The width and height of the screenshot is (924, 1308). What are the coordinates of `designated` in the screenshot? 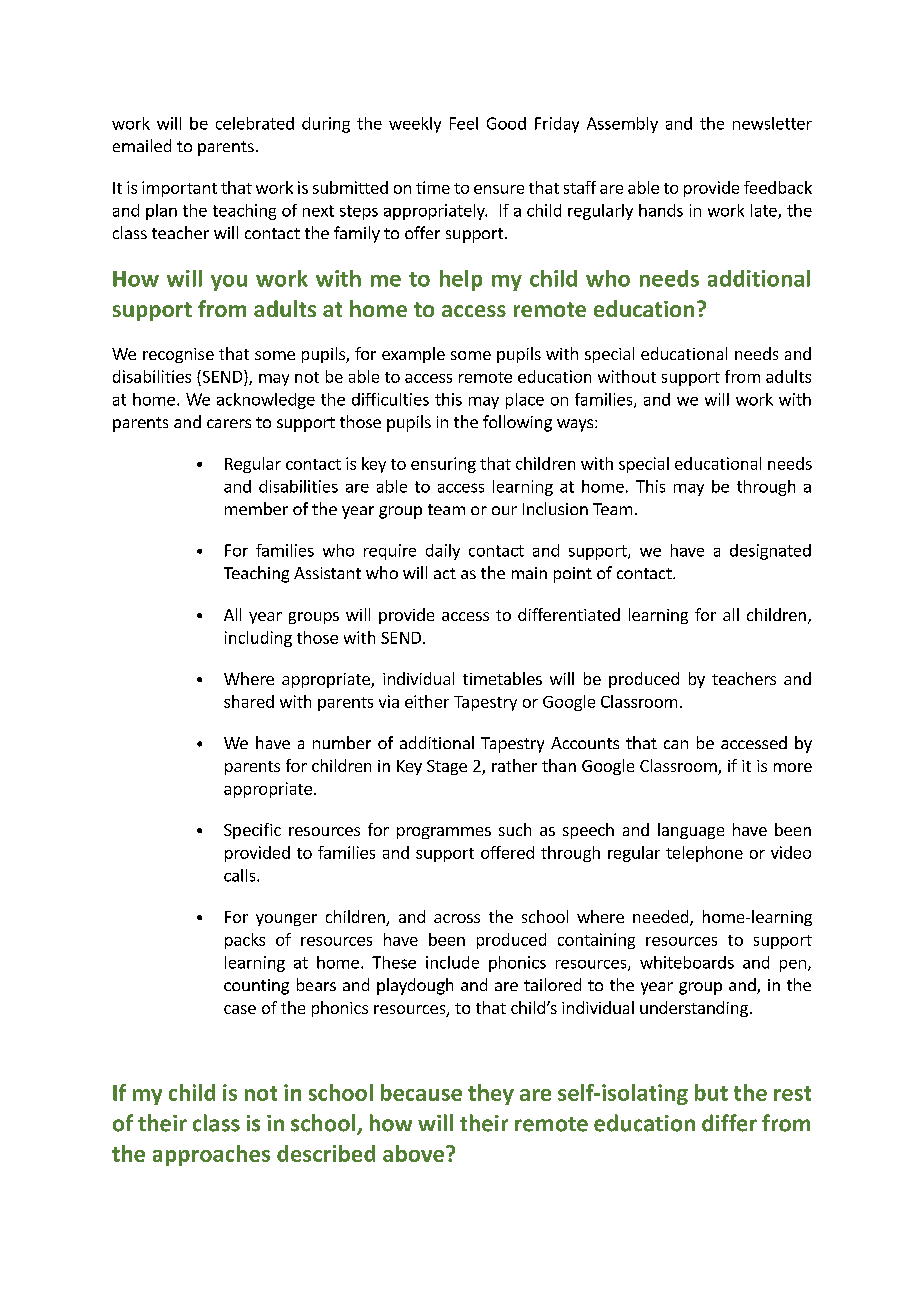 It's located at (770, 552).
